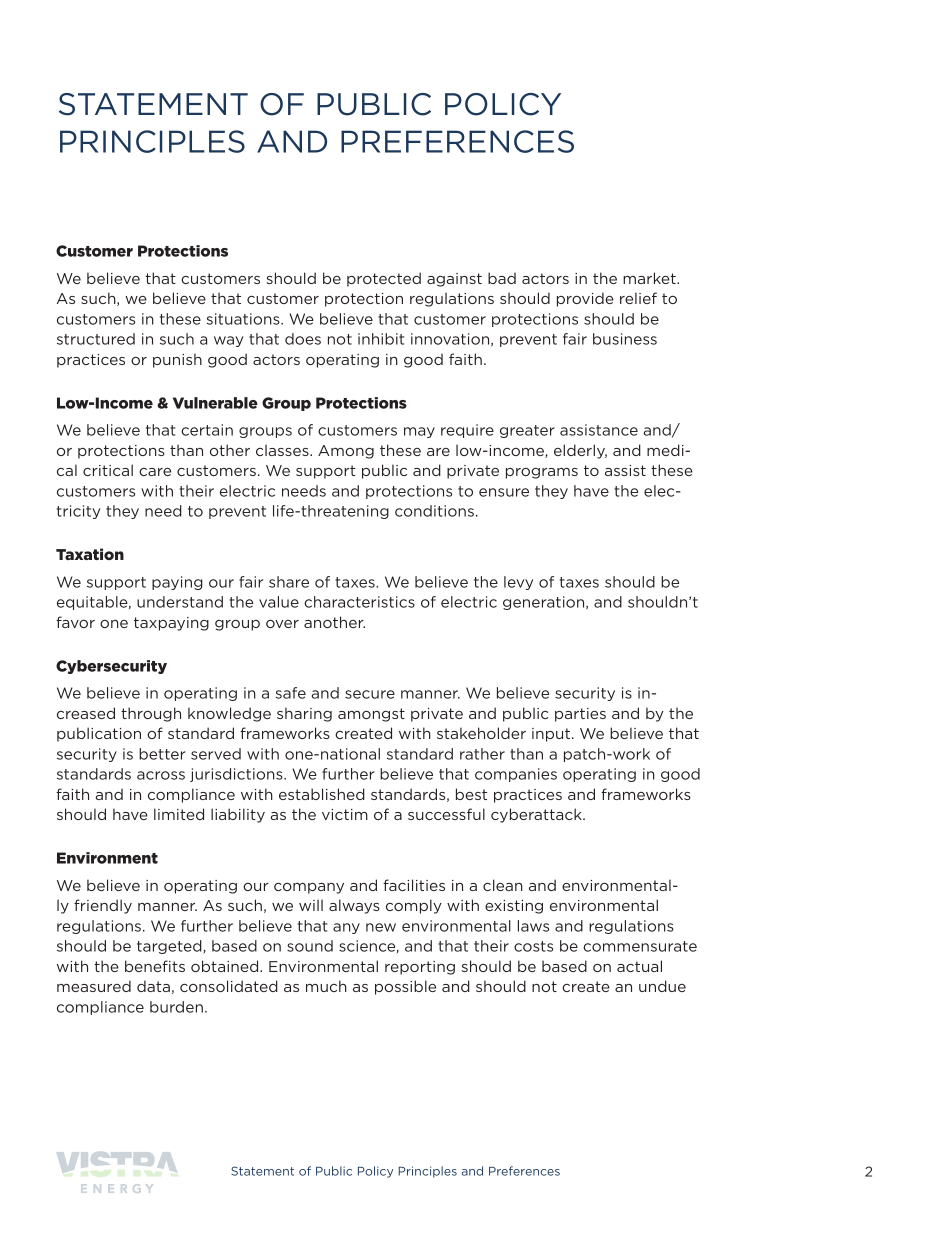 The width and height of the page is (952, 1233). Describe the element at coordinates (153, 986) in the page. I see `data` at that location.
